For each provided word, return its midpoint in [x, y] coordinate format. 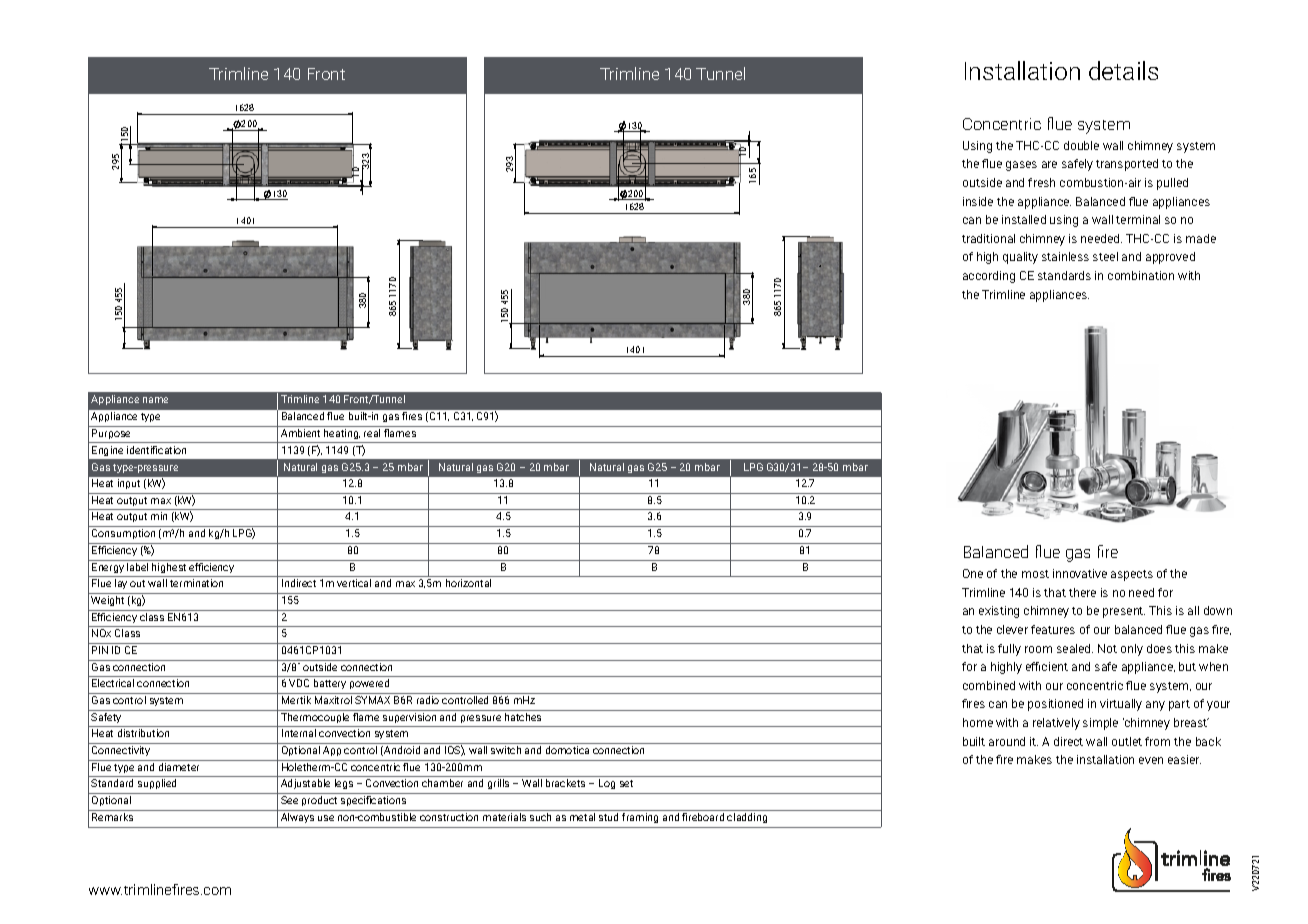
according [989, 277]
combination [1141, 275]
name [155, 400]
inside [978, 201]
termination [196, 583]
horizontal [468, 583]
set [626, 783]
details [1123, 70]
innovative [1080, 573]
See [289, 800]
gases [1021, 166]
